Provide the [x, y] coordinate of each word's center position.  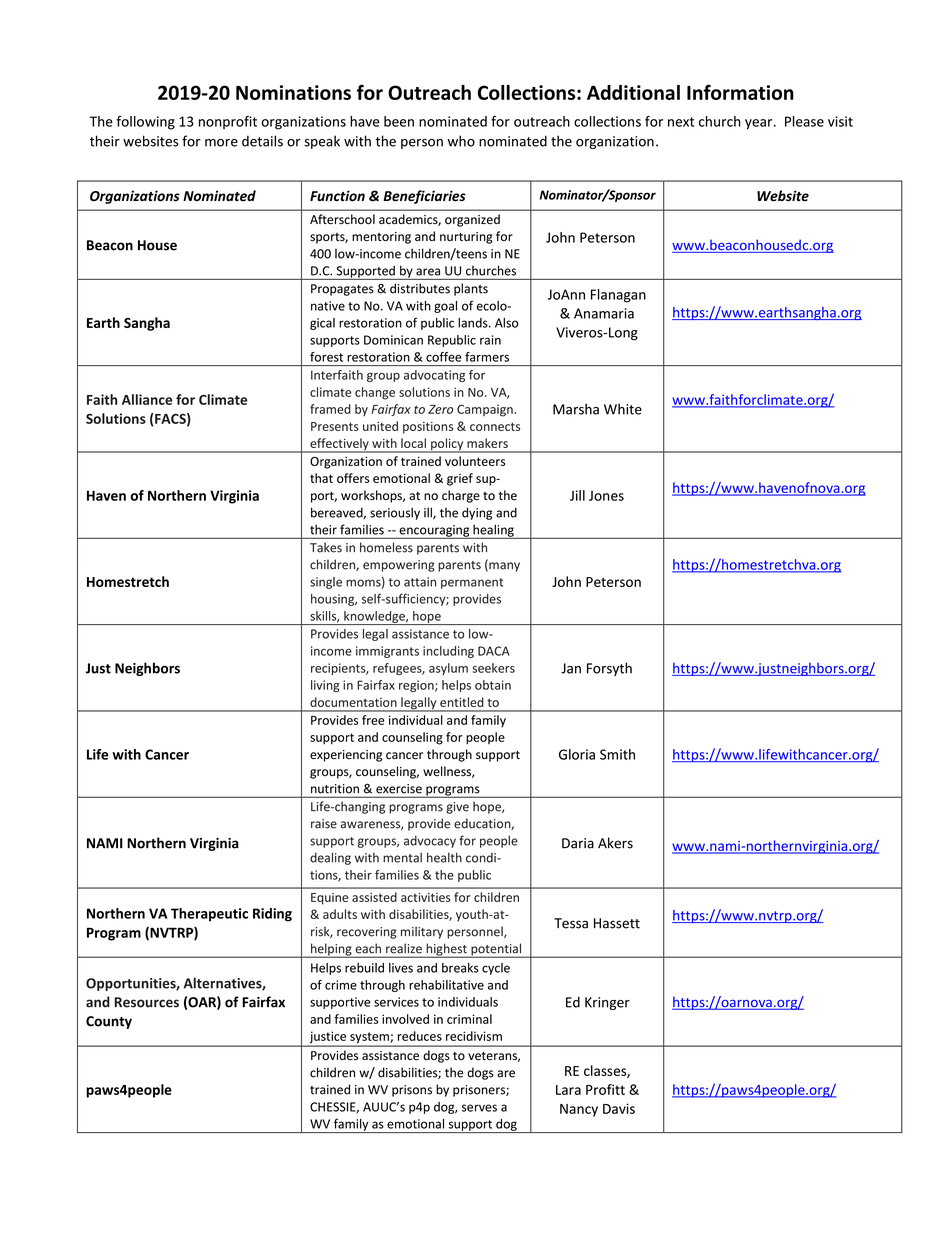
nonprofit [228, 122]
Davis [619, 1108]
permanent [472, 583]
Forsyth [609, 669]
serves [479, 1108]
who [461, 141]
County [109, 1022]
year [760, 124]
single [326, 583]
